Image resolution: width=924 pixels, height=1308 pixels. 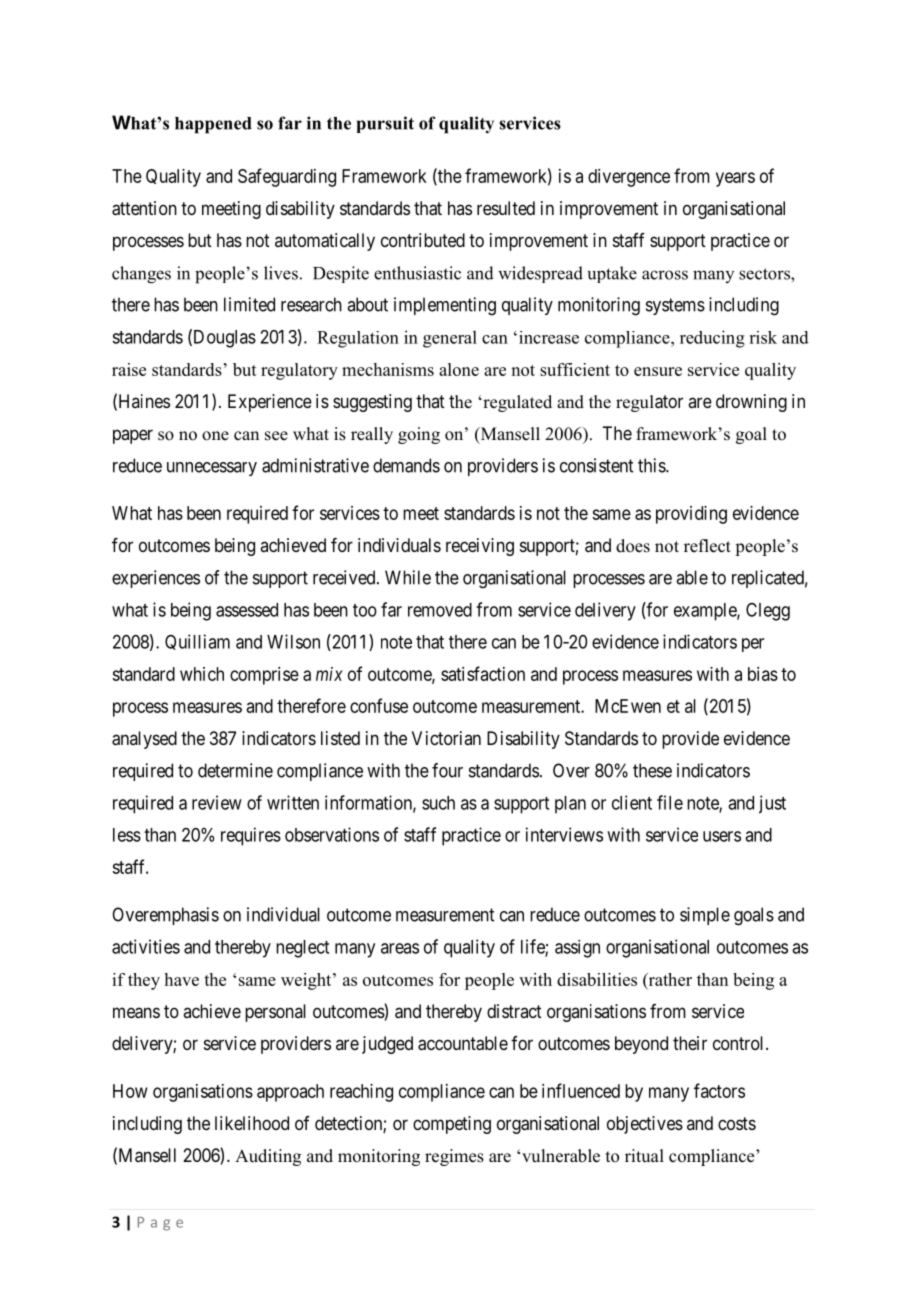 What do you see at coordinates (705, 916) in the screenshot?
I see `simple` at bounding box center [705, 916].
